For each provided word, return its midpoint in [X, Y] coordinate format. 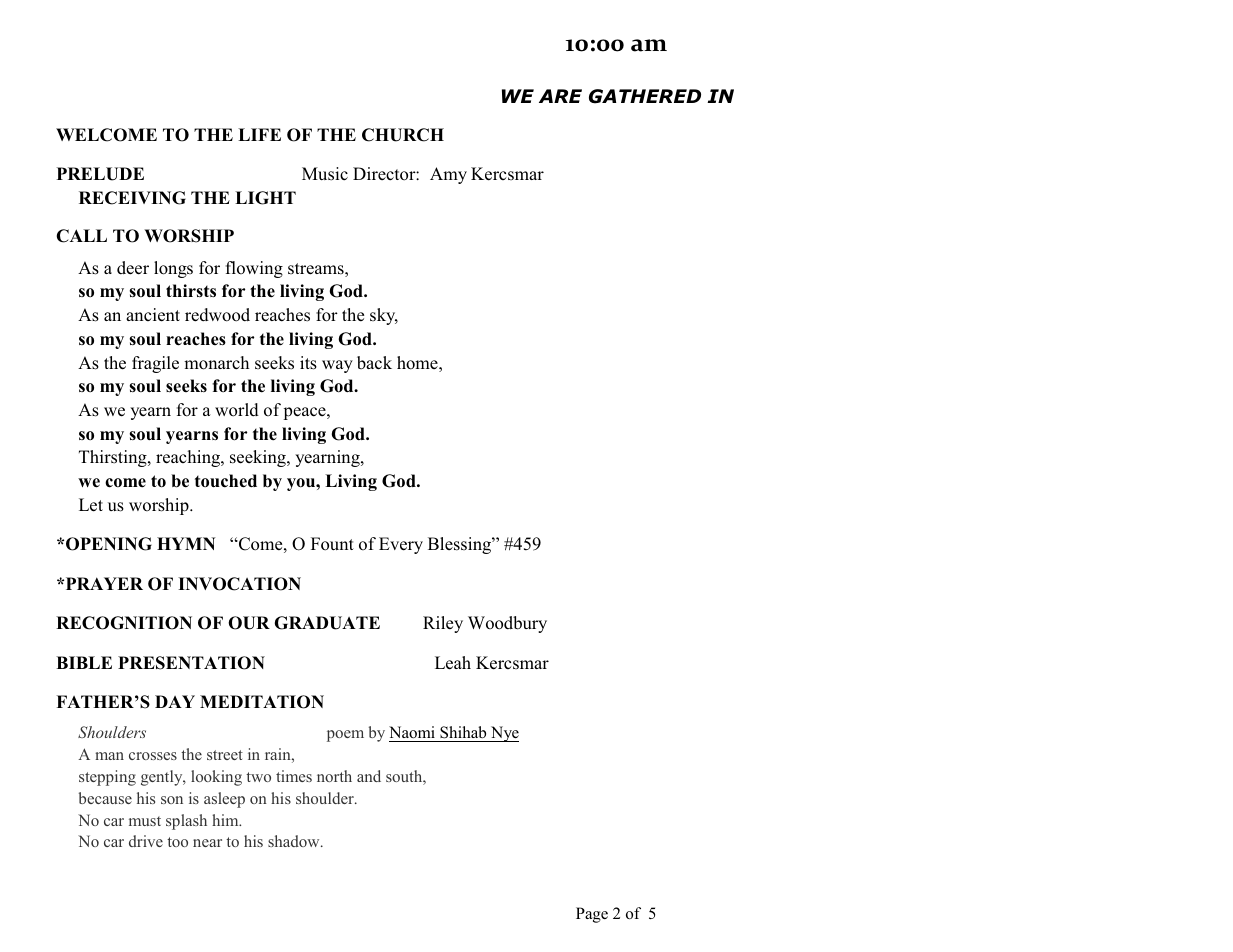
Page [592, 915]
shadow [295, 841]
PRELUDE [100, 174]
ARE [560, 96]
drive [146, 841]
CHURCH [403, 135]
